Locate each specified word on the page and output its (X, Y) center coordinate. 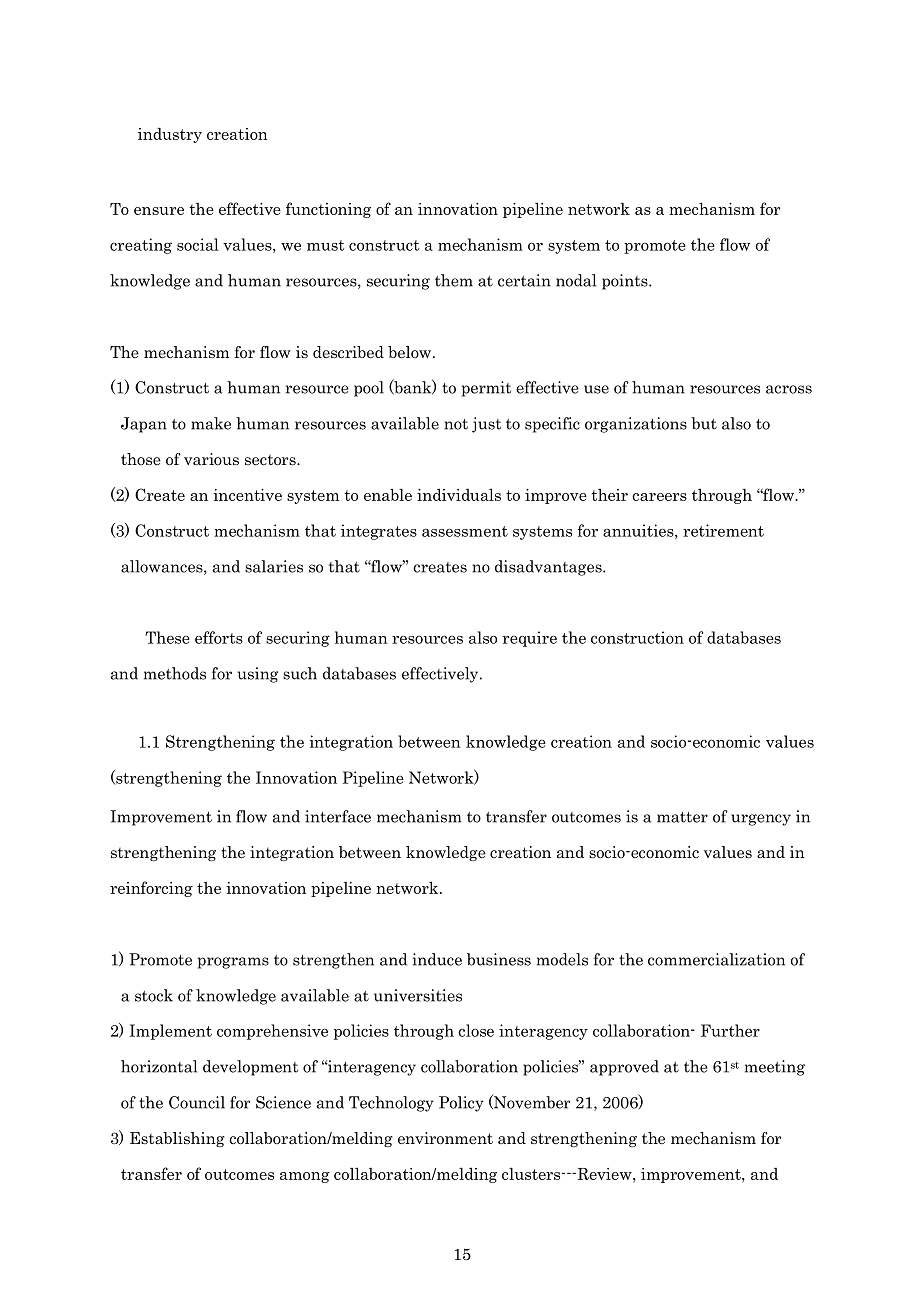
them (454, 280)
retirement (723, 530)
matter (682, 817)
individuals (459, 494)
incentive (247, 495)
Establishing (177, 1139)
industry (170, 135)
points (626, 282)
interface (338, 816)
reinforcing (151, 889)
